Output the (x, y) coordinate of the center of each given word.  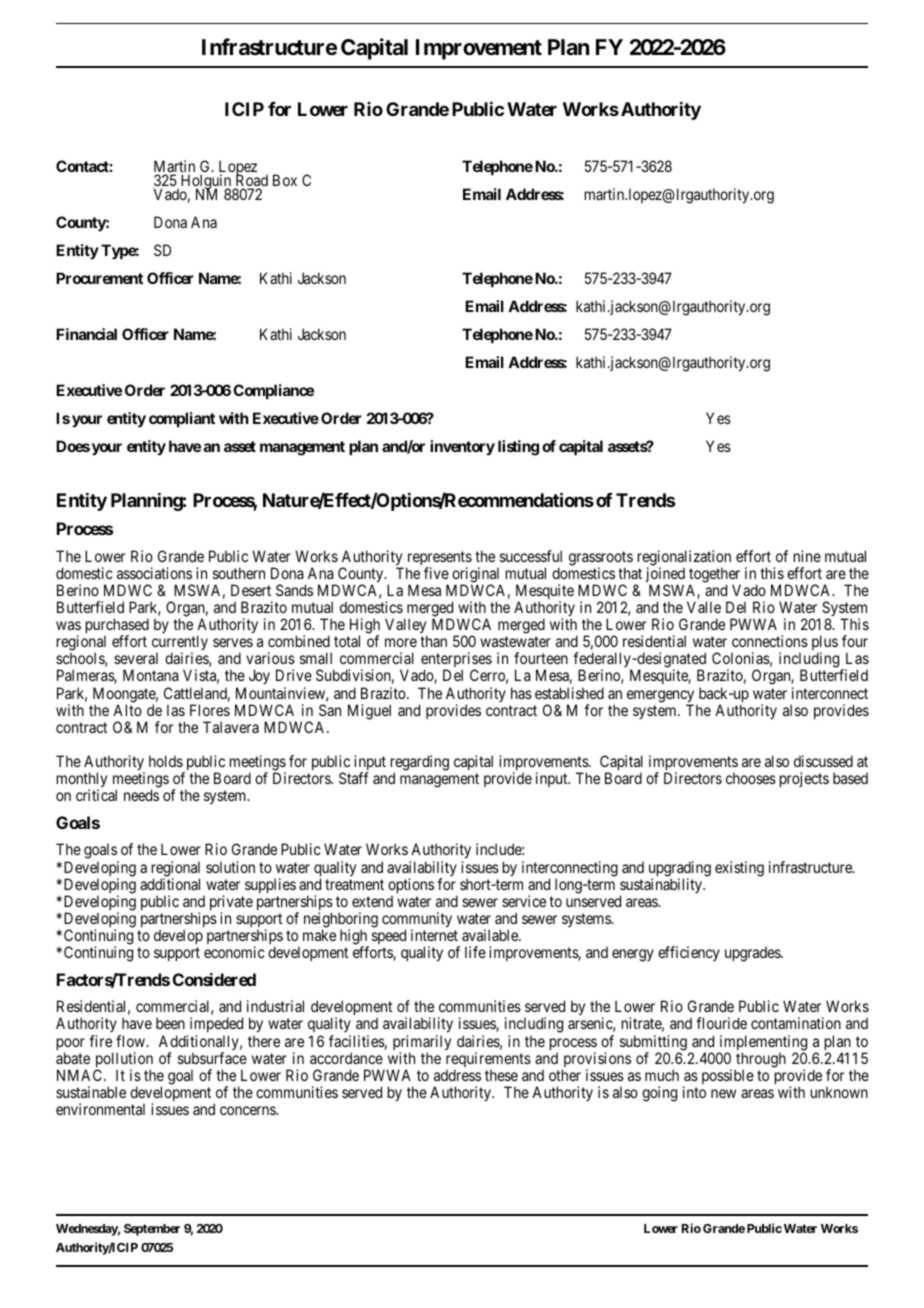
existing (739, 869)
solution (230, 867)
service (524, 901)
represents (439, 559)
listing (518, 448)
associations (154, 573)
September (152, 1230)
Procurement (99, 278)
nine (807, 556)
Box (285, 180)
